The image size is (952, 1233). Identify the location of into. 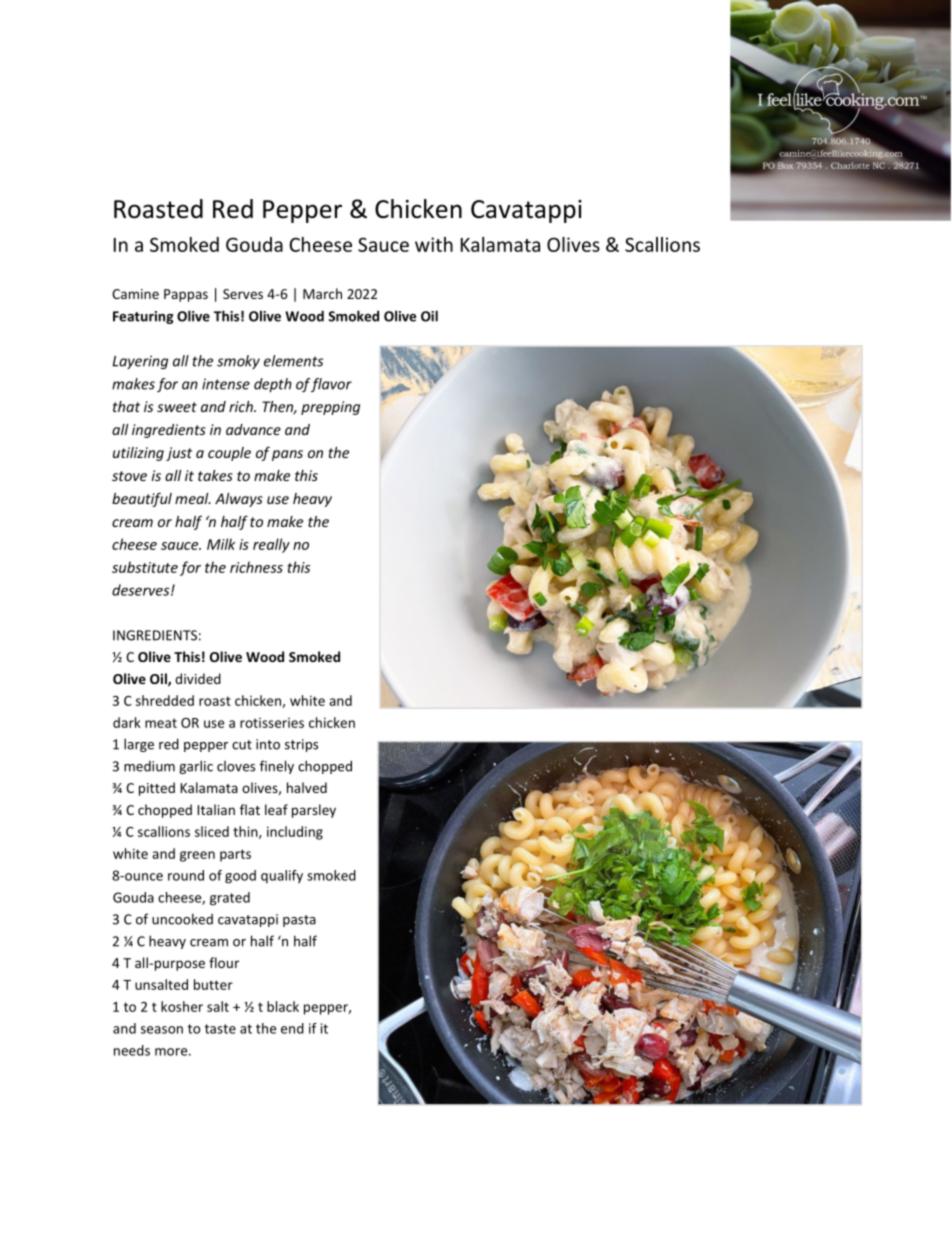
(268, 744).
